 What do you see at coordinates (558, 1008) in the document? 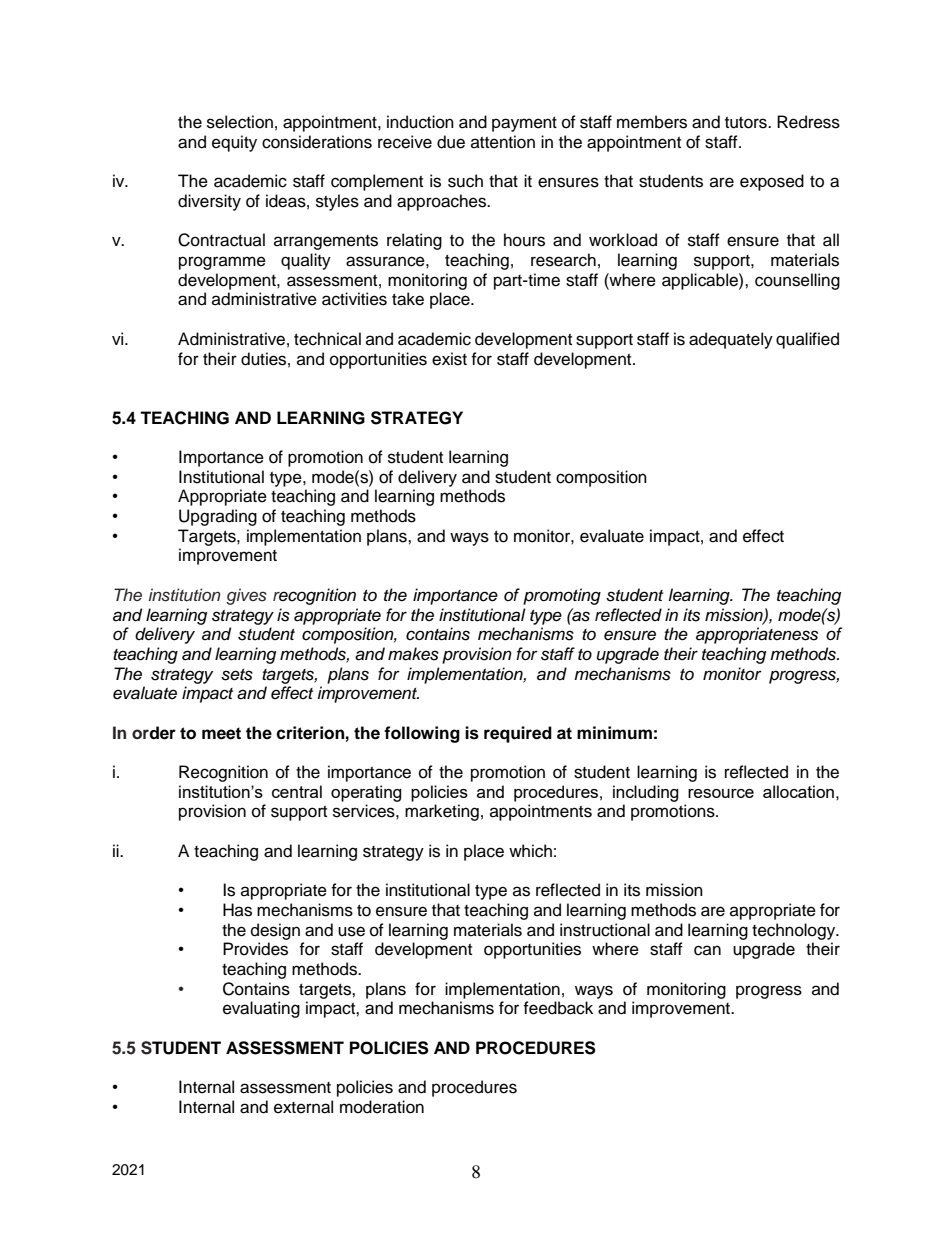
I see `feedback` at bounding box center [558, 1008].
